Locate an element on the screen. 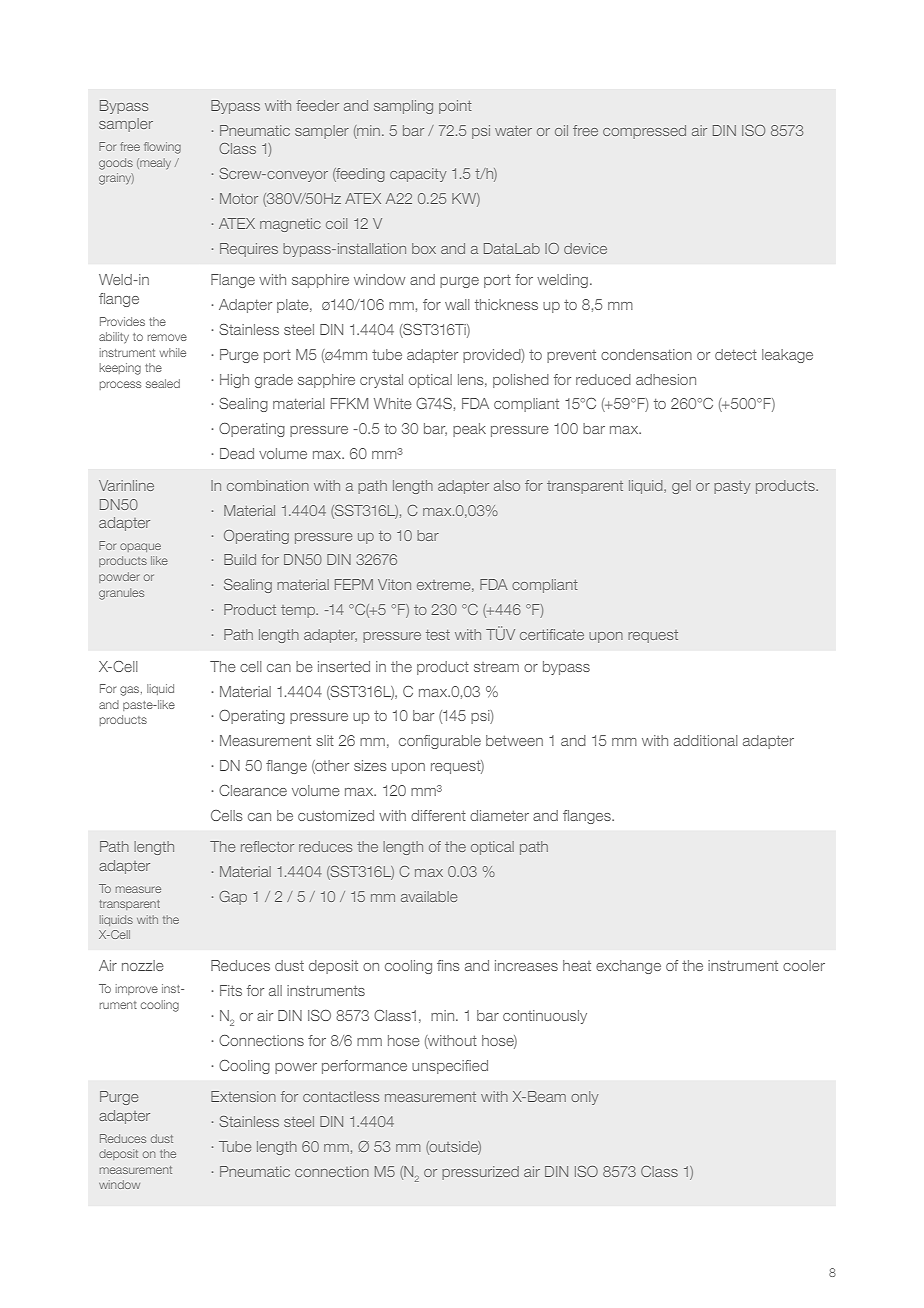  only is located at coordinates (584, 1098).
